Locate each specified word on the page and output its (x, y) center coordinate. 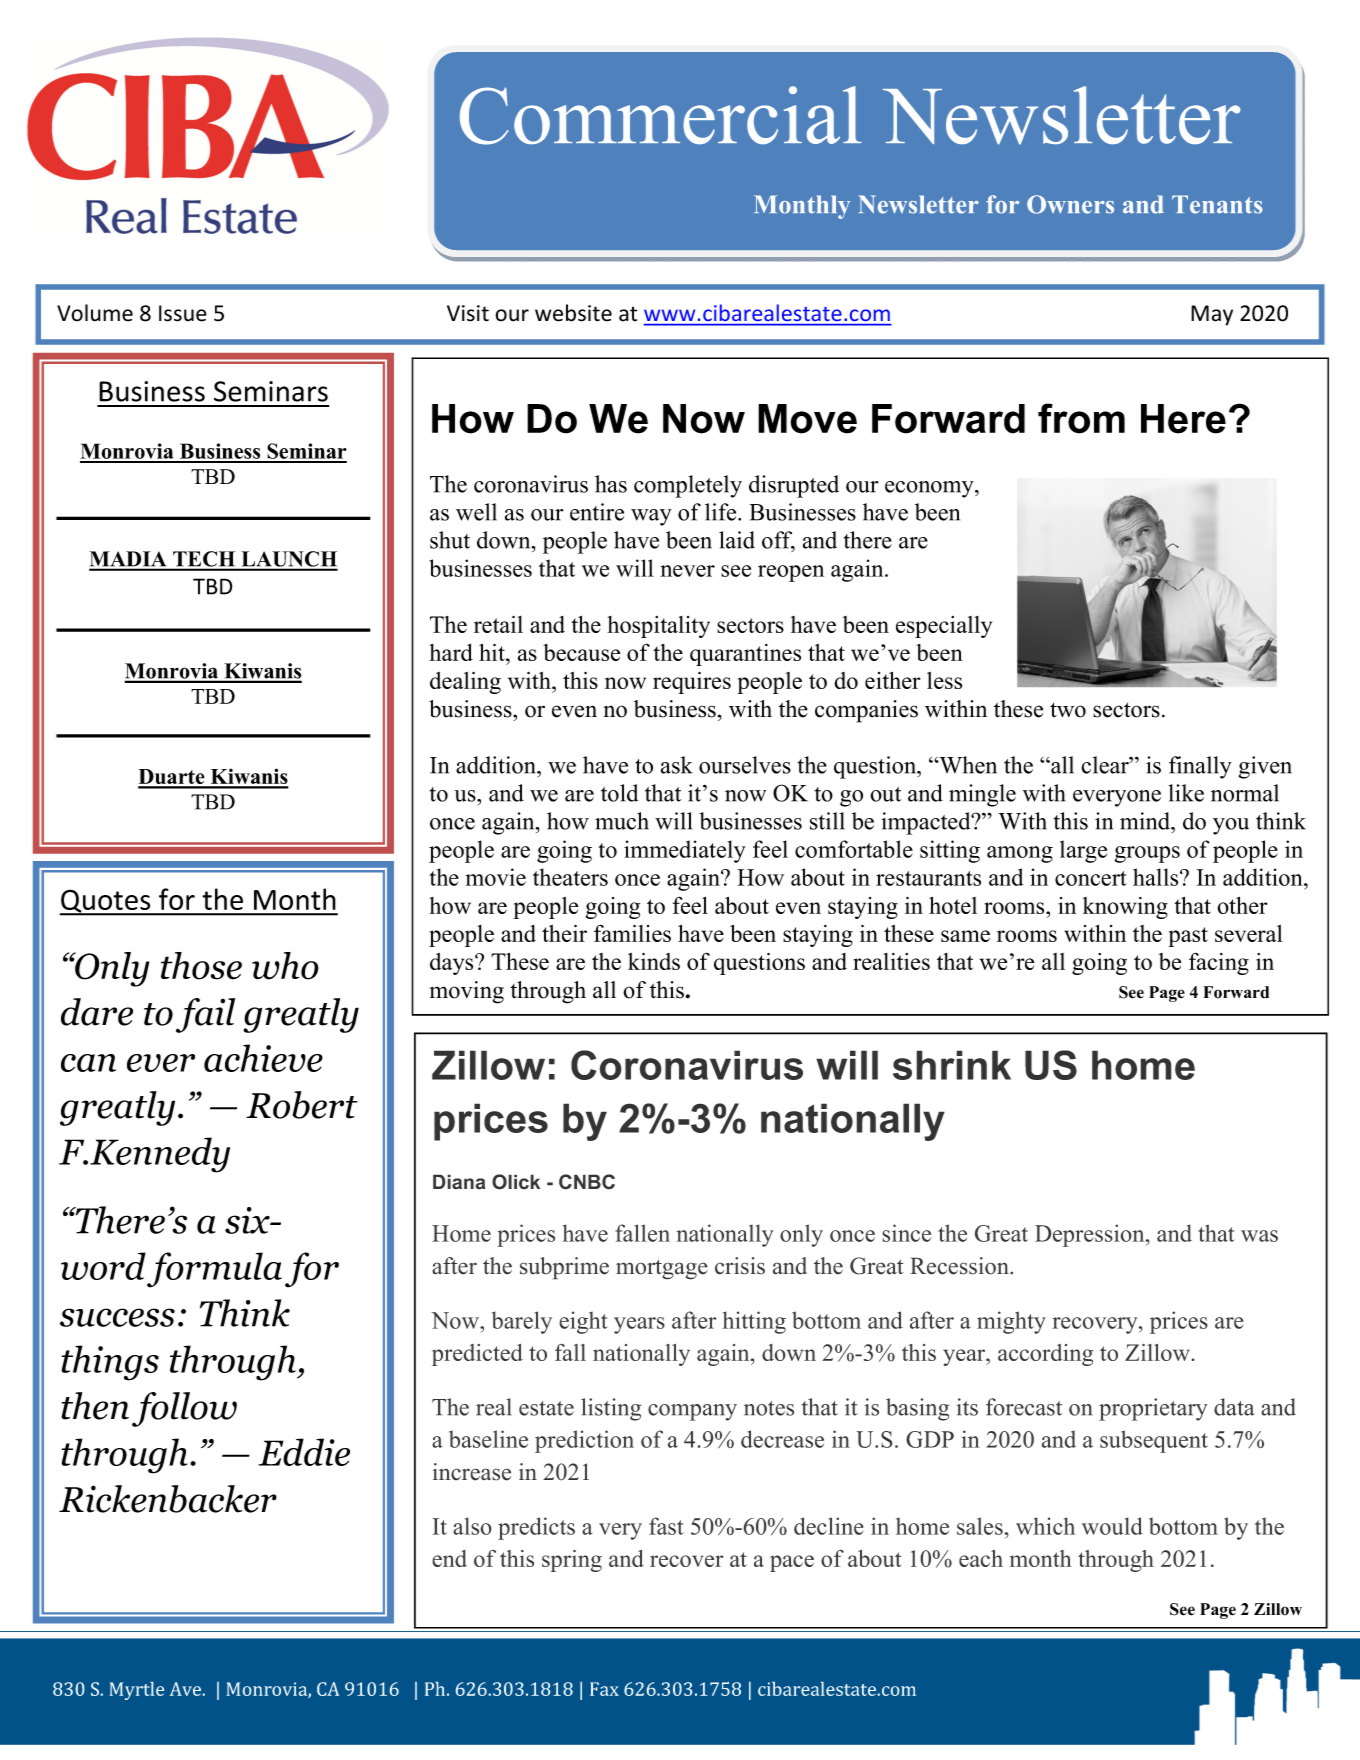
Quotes (106, 902)
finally (1200, 767)
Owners (1070, 204)
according (1045, 1355)
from (1081, 418)
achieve (263, 1058)
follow (184, 1409)
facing (1219, 963)
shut (450, 540)
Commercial (661, 115)
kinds (654, 961)
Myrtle (136, 1691)
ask (676, 765)
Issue (183, 313)
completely (688, 486)
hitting (754, 1322)
